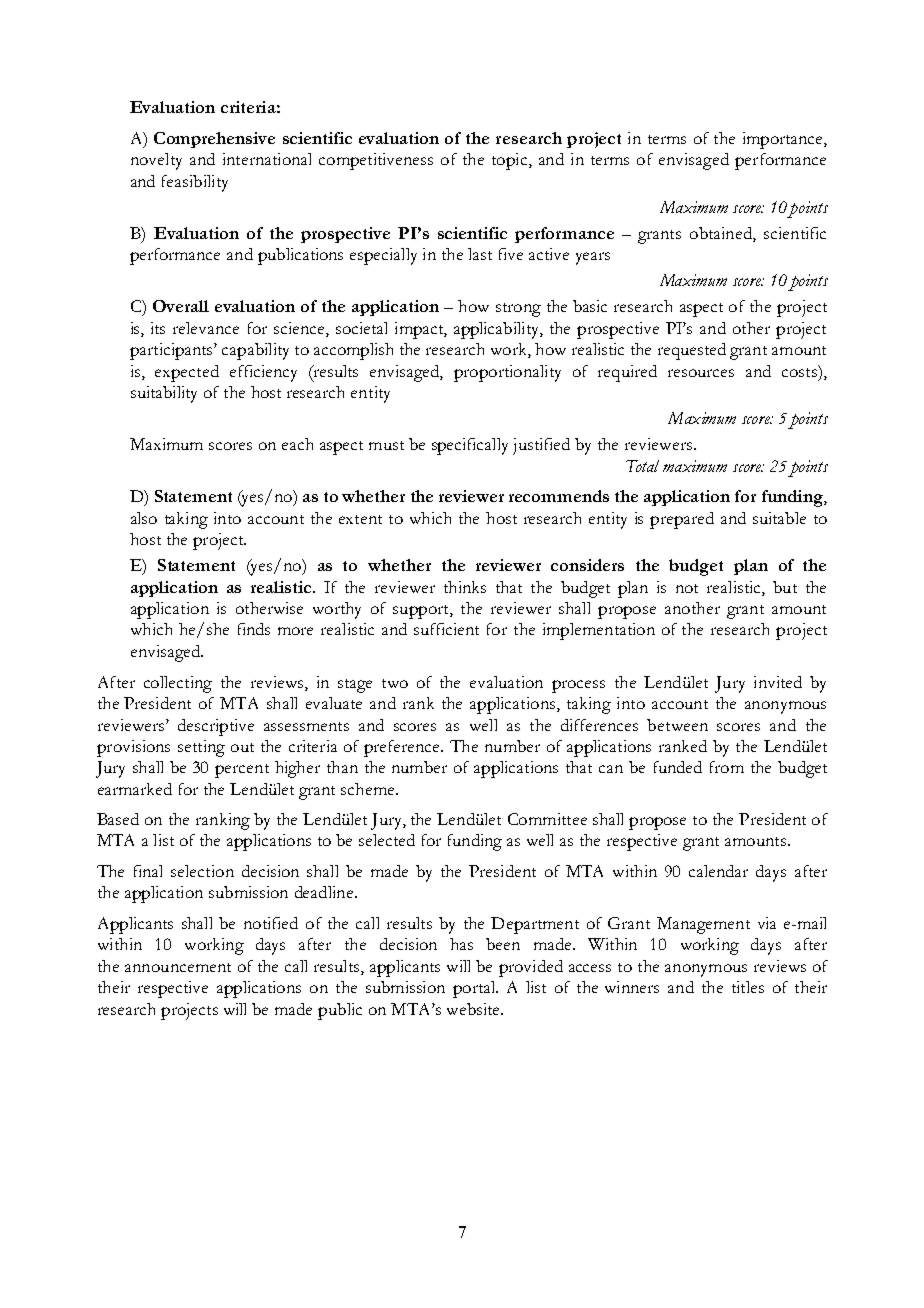 Image resolution: width=924 pixels, height=1308 pixels. Describe the element at coordinates (785, 587) in the screenshot. I see `but` at that location.
